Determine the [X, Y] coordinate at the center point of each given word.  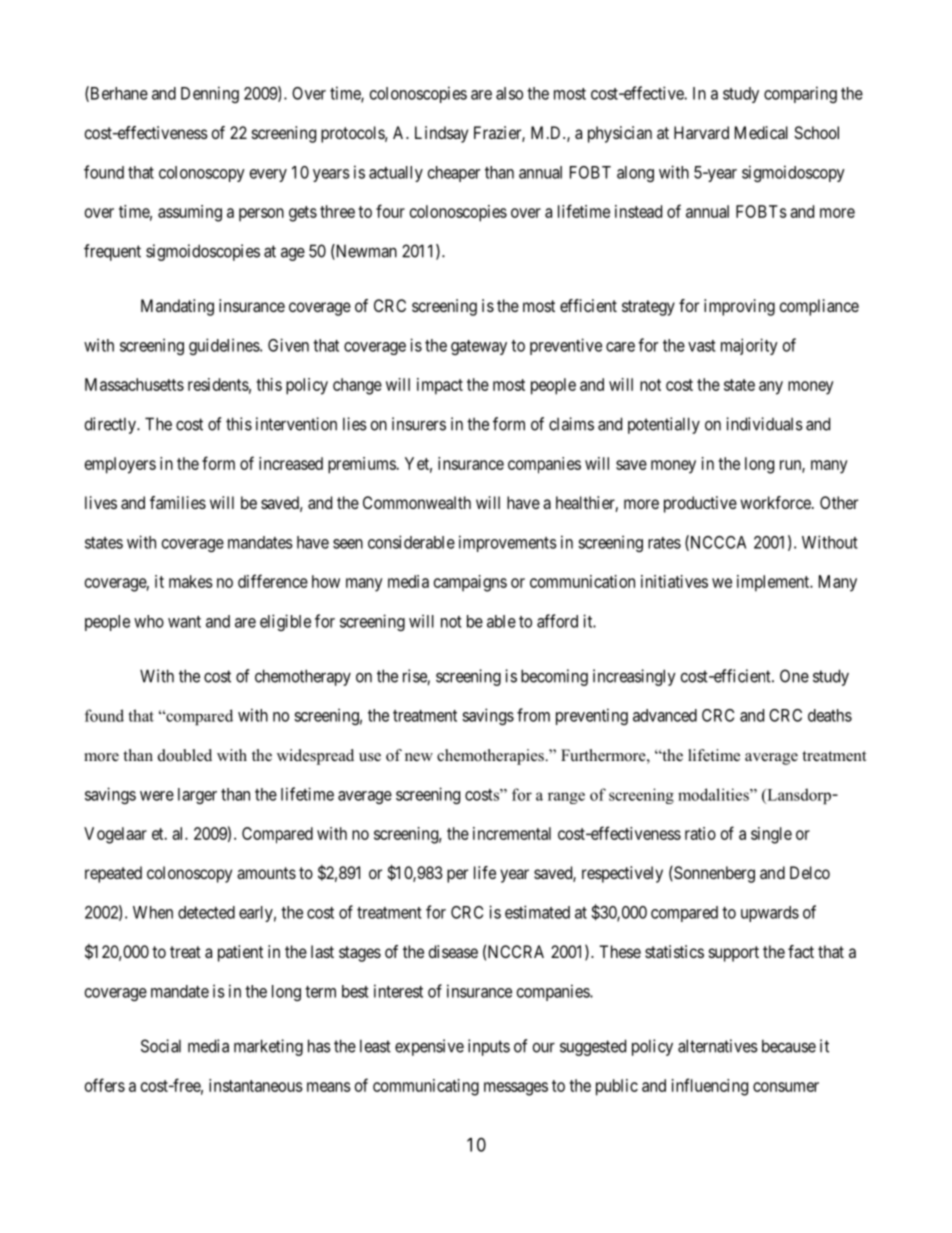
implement [774, 583]
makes [191, 581]
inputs [489, 1047]
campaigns [470, 583]
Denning [210, 94]
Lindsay [441, 134]
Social [161, 1046]
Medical [761, 132]
